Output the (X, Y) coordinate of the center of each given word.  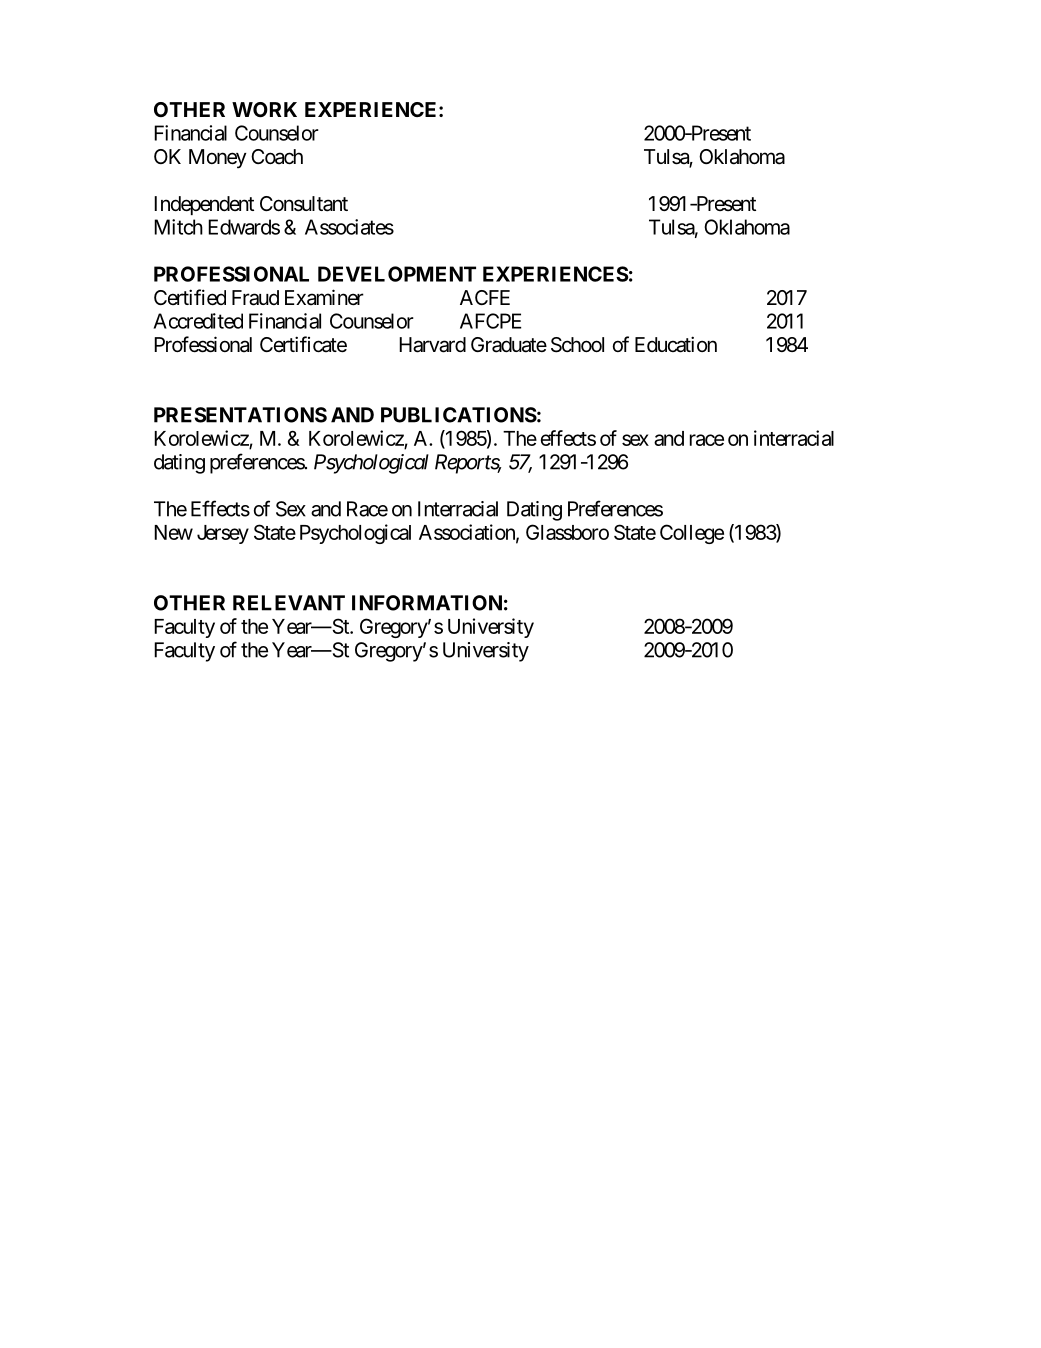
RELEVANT (289, 603)
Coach (277, 157)
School (577, 345)
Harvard (432, 345)
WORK (264, 109)
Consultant (304, 204)
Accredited (198, 321)
